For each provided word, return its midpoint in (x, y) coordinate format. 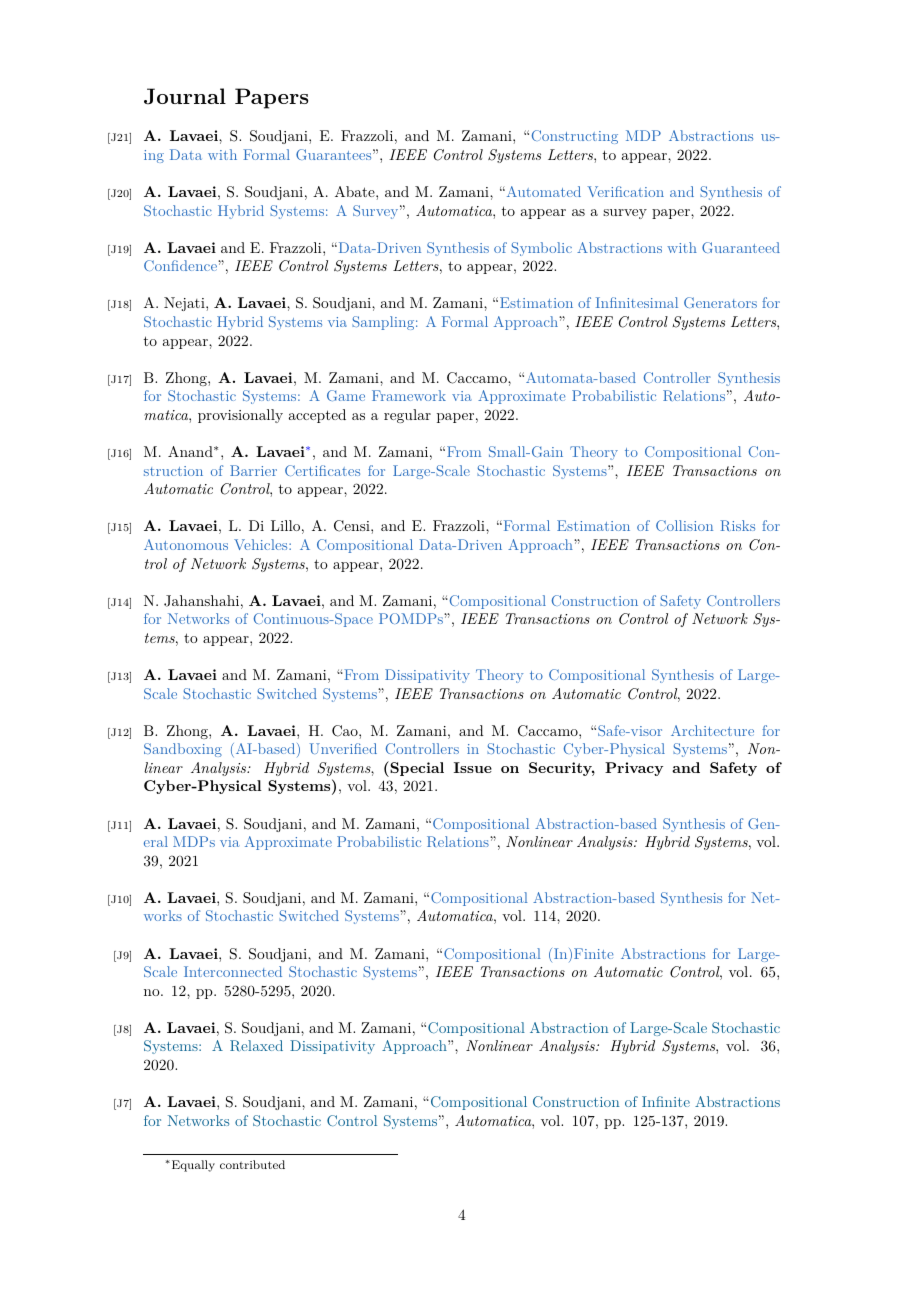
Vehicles (262, 544)
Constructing (575, 137)
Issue (473, 767)
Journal (185, 96)
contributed (252, 1164)
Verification (625, 191)
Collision (684, 525)
